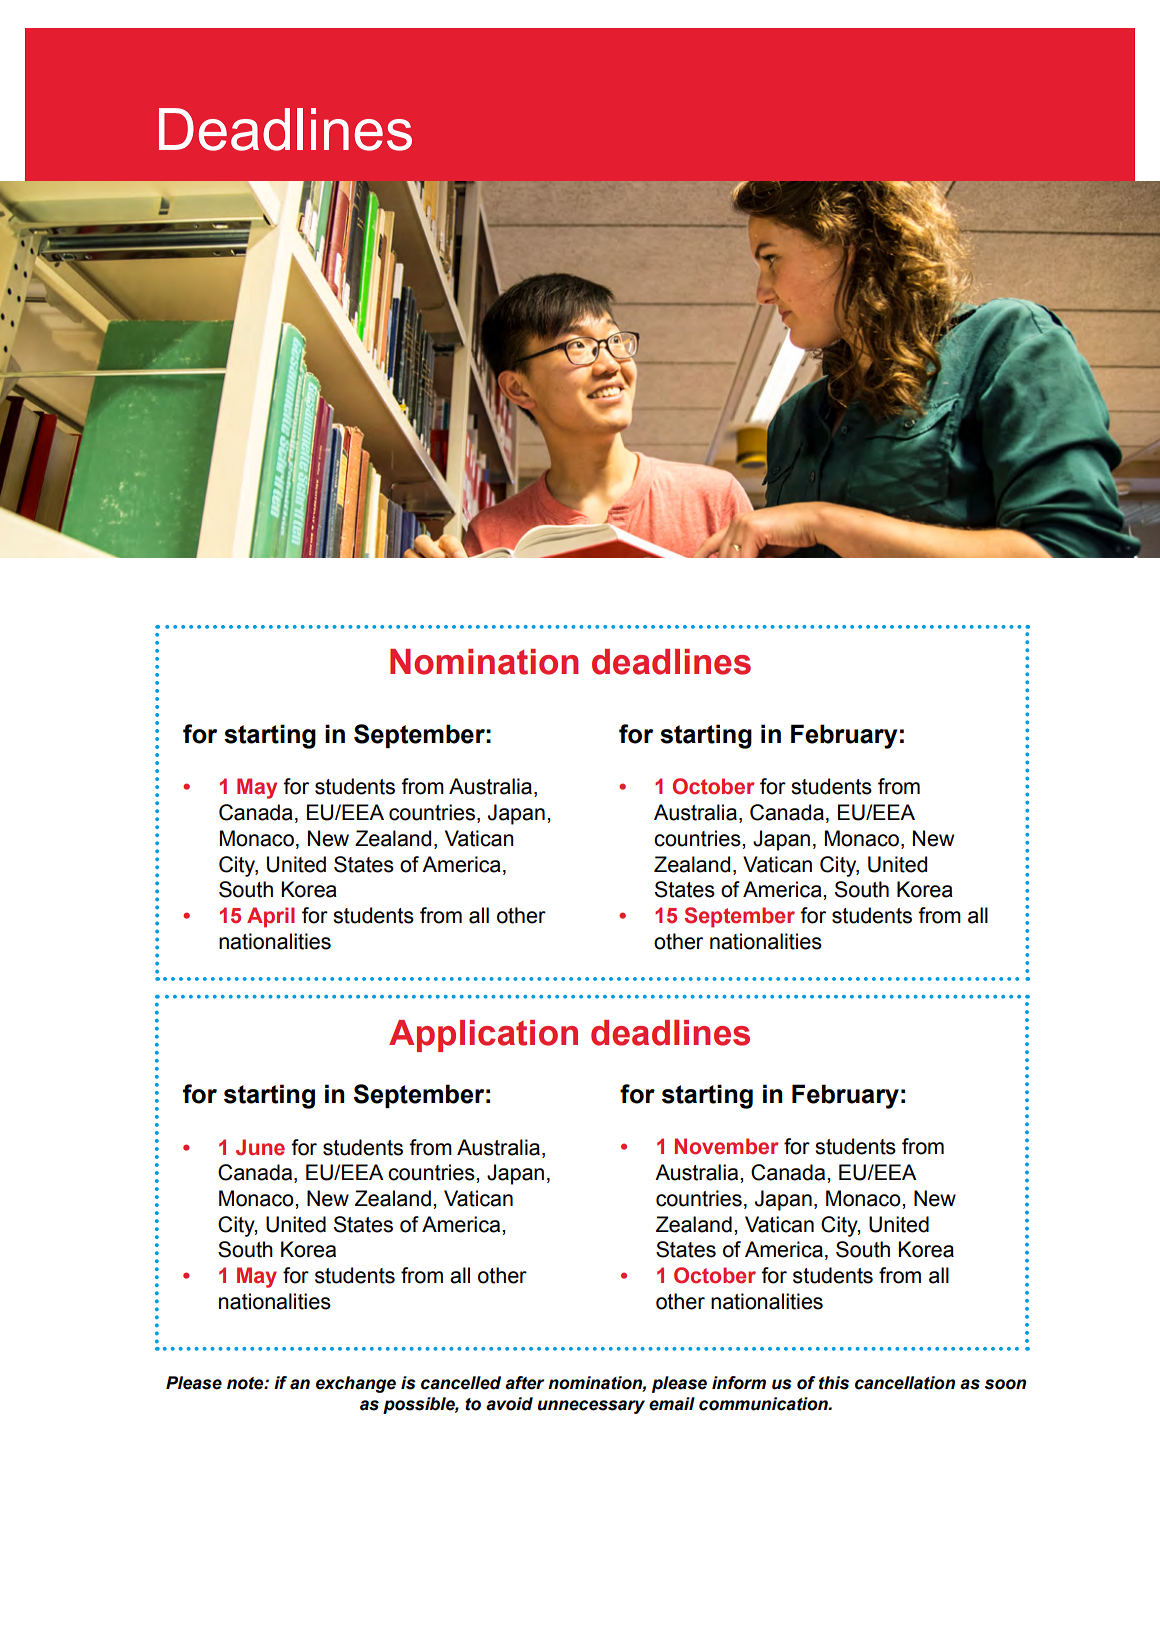 The image size is (1160, 1640). What do you see at coordinates (905, 1383) in the screenshot?
I see `cancellation` at bounding box center [905, 1383].
